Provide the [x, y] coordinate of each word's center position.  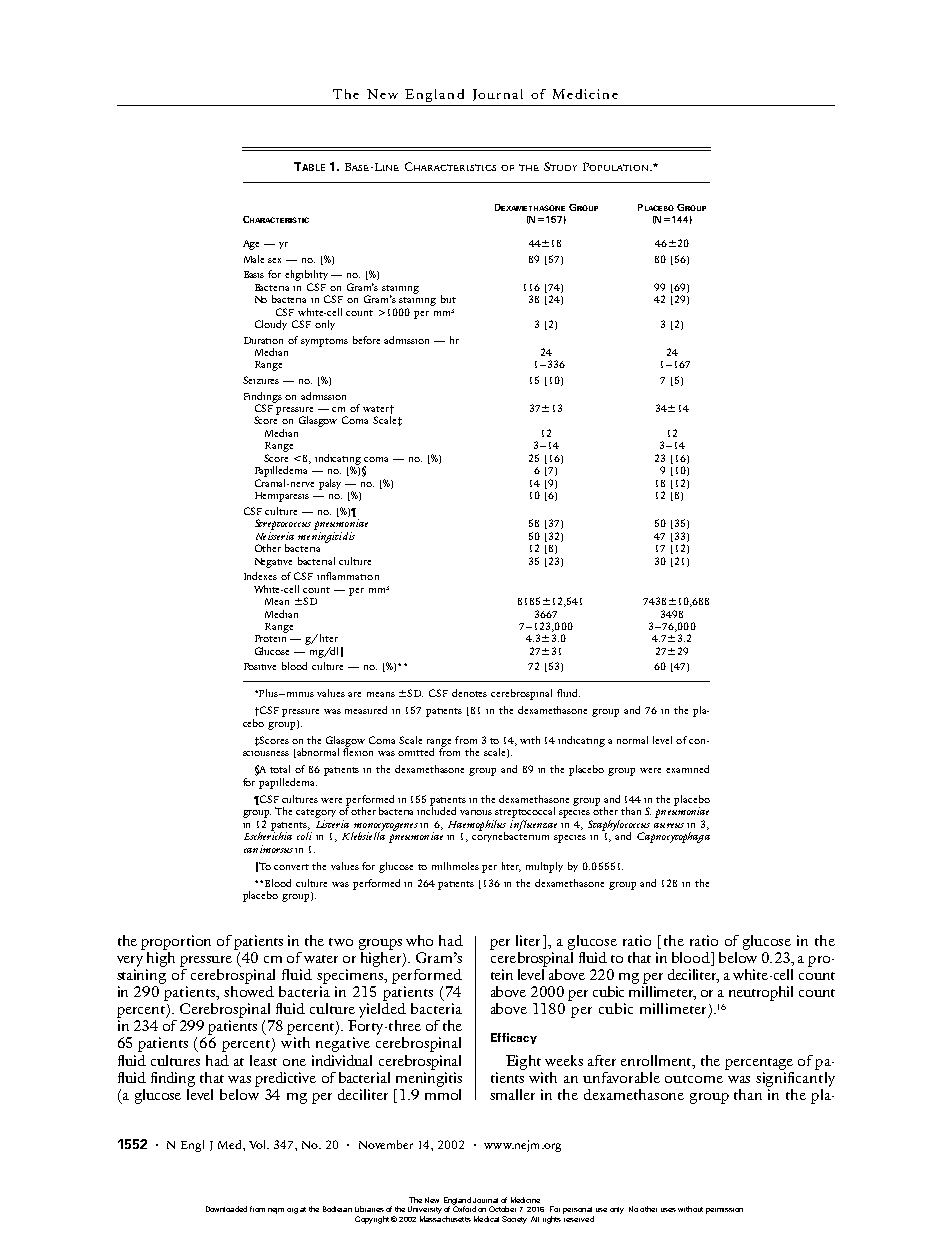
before [366, 340]
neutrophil [761, 993]
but [448, 299]
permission [724, 1211]
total [280, 769]
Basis [254, 274]
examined [687, 769]
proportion [176, 942]
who [419, 940]
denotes [469, 693]
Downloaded [226, 1209]
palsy [330, 484]
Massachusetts [445, 1219]
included [436, 810]
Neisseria [275, 536]
